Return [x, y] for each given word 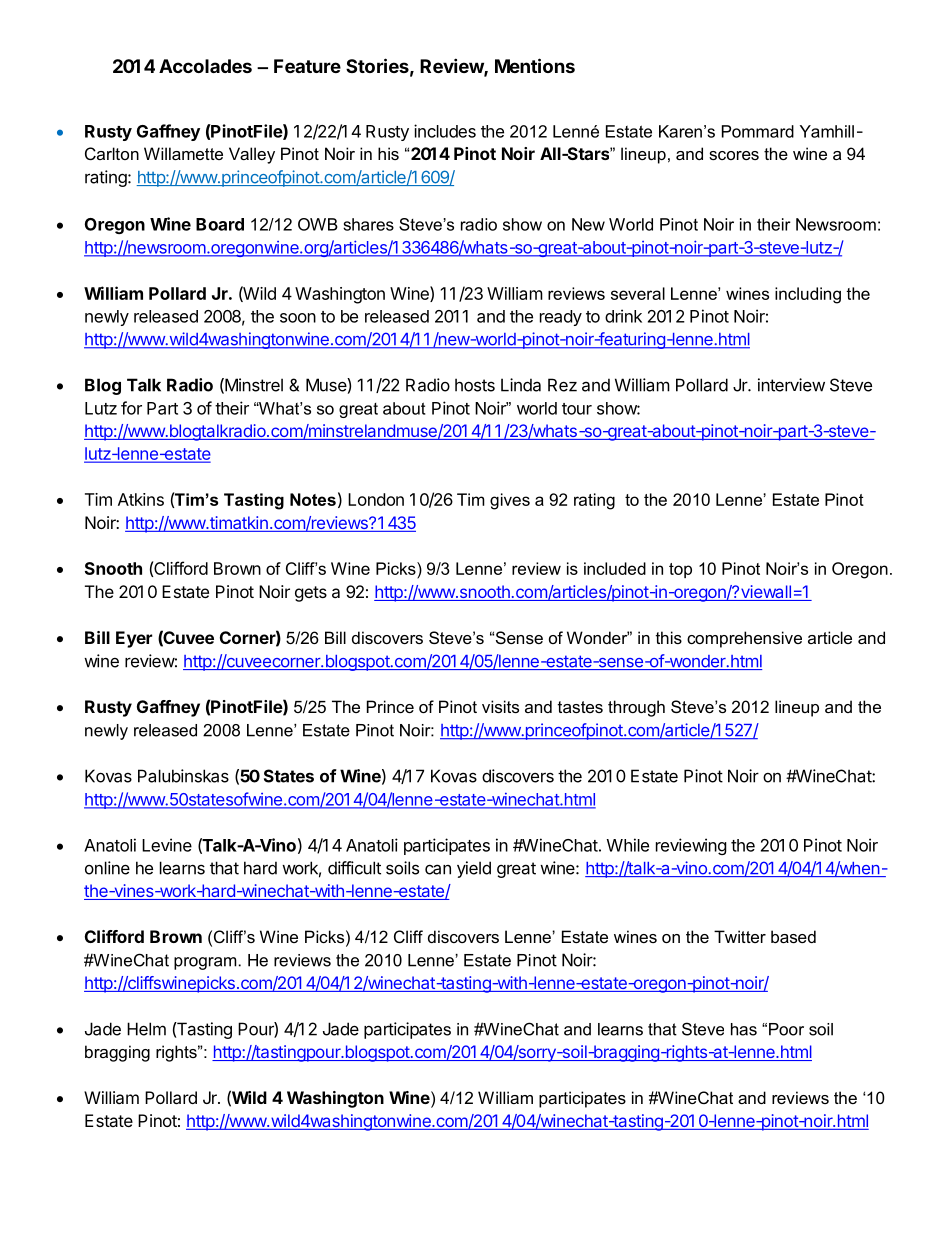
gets [311, 594]
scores [734, 155]
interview [791, 385]
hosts [475, 385]
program [205, 963]
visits [500, 706]
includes [445, 131]
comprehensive [744, 639]
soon [298, 318]
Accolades [205, 66]
